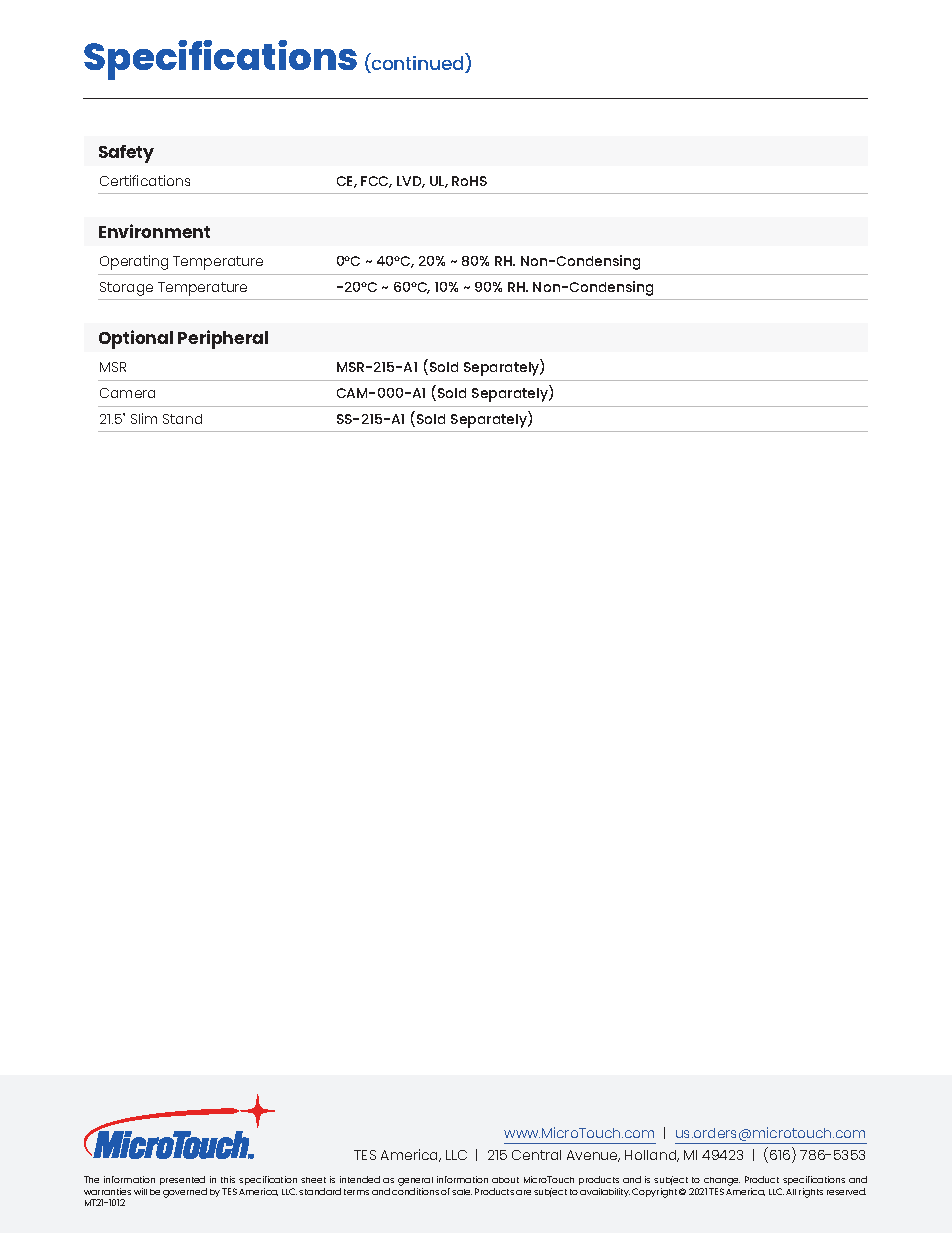 The height and width of the screenshot is (1233, 952). Describe the element at coordinates (652, 1156) in the screenshot. I see `Holland` at that location.
